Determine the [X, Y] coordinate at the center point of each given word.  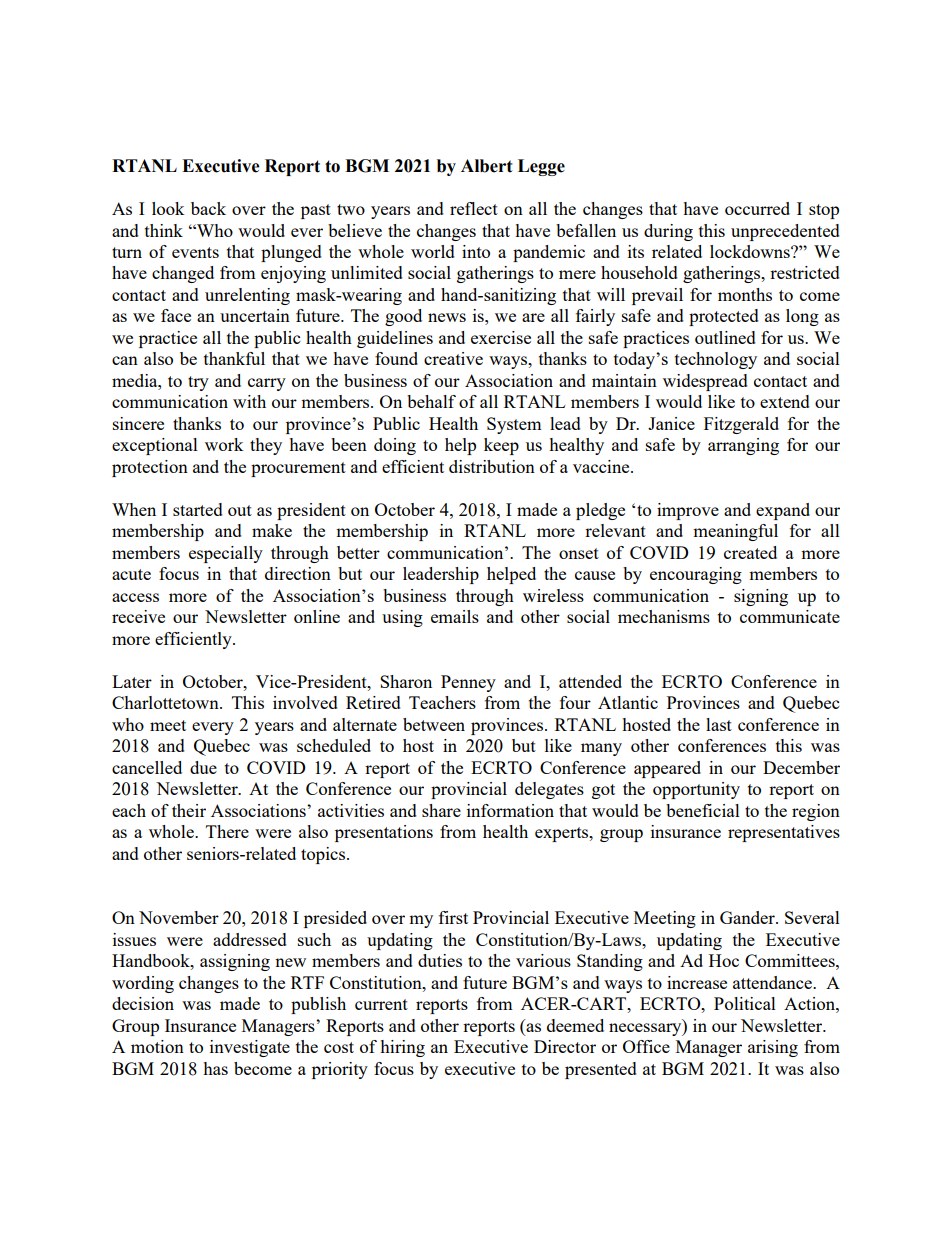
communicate [790, 616]
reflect [474, 208]
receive [138, 616]
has [215, 1068]
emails [455, 616]
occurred [757, 208]
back [208, 208]
